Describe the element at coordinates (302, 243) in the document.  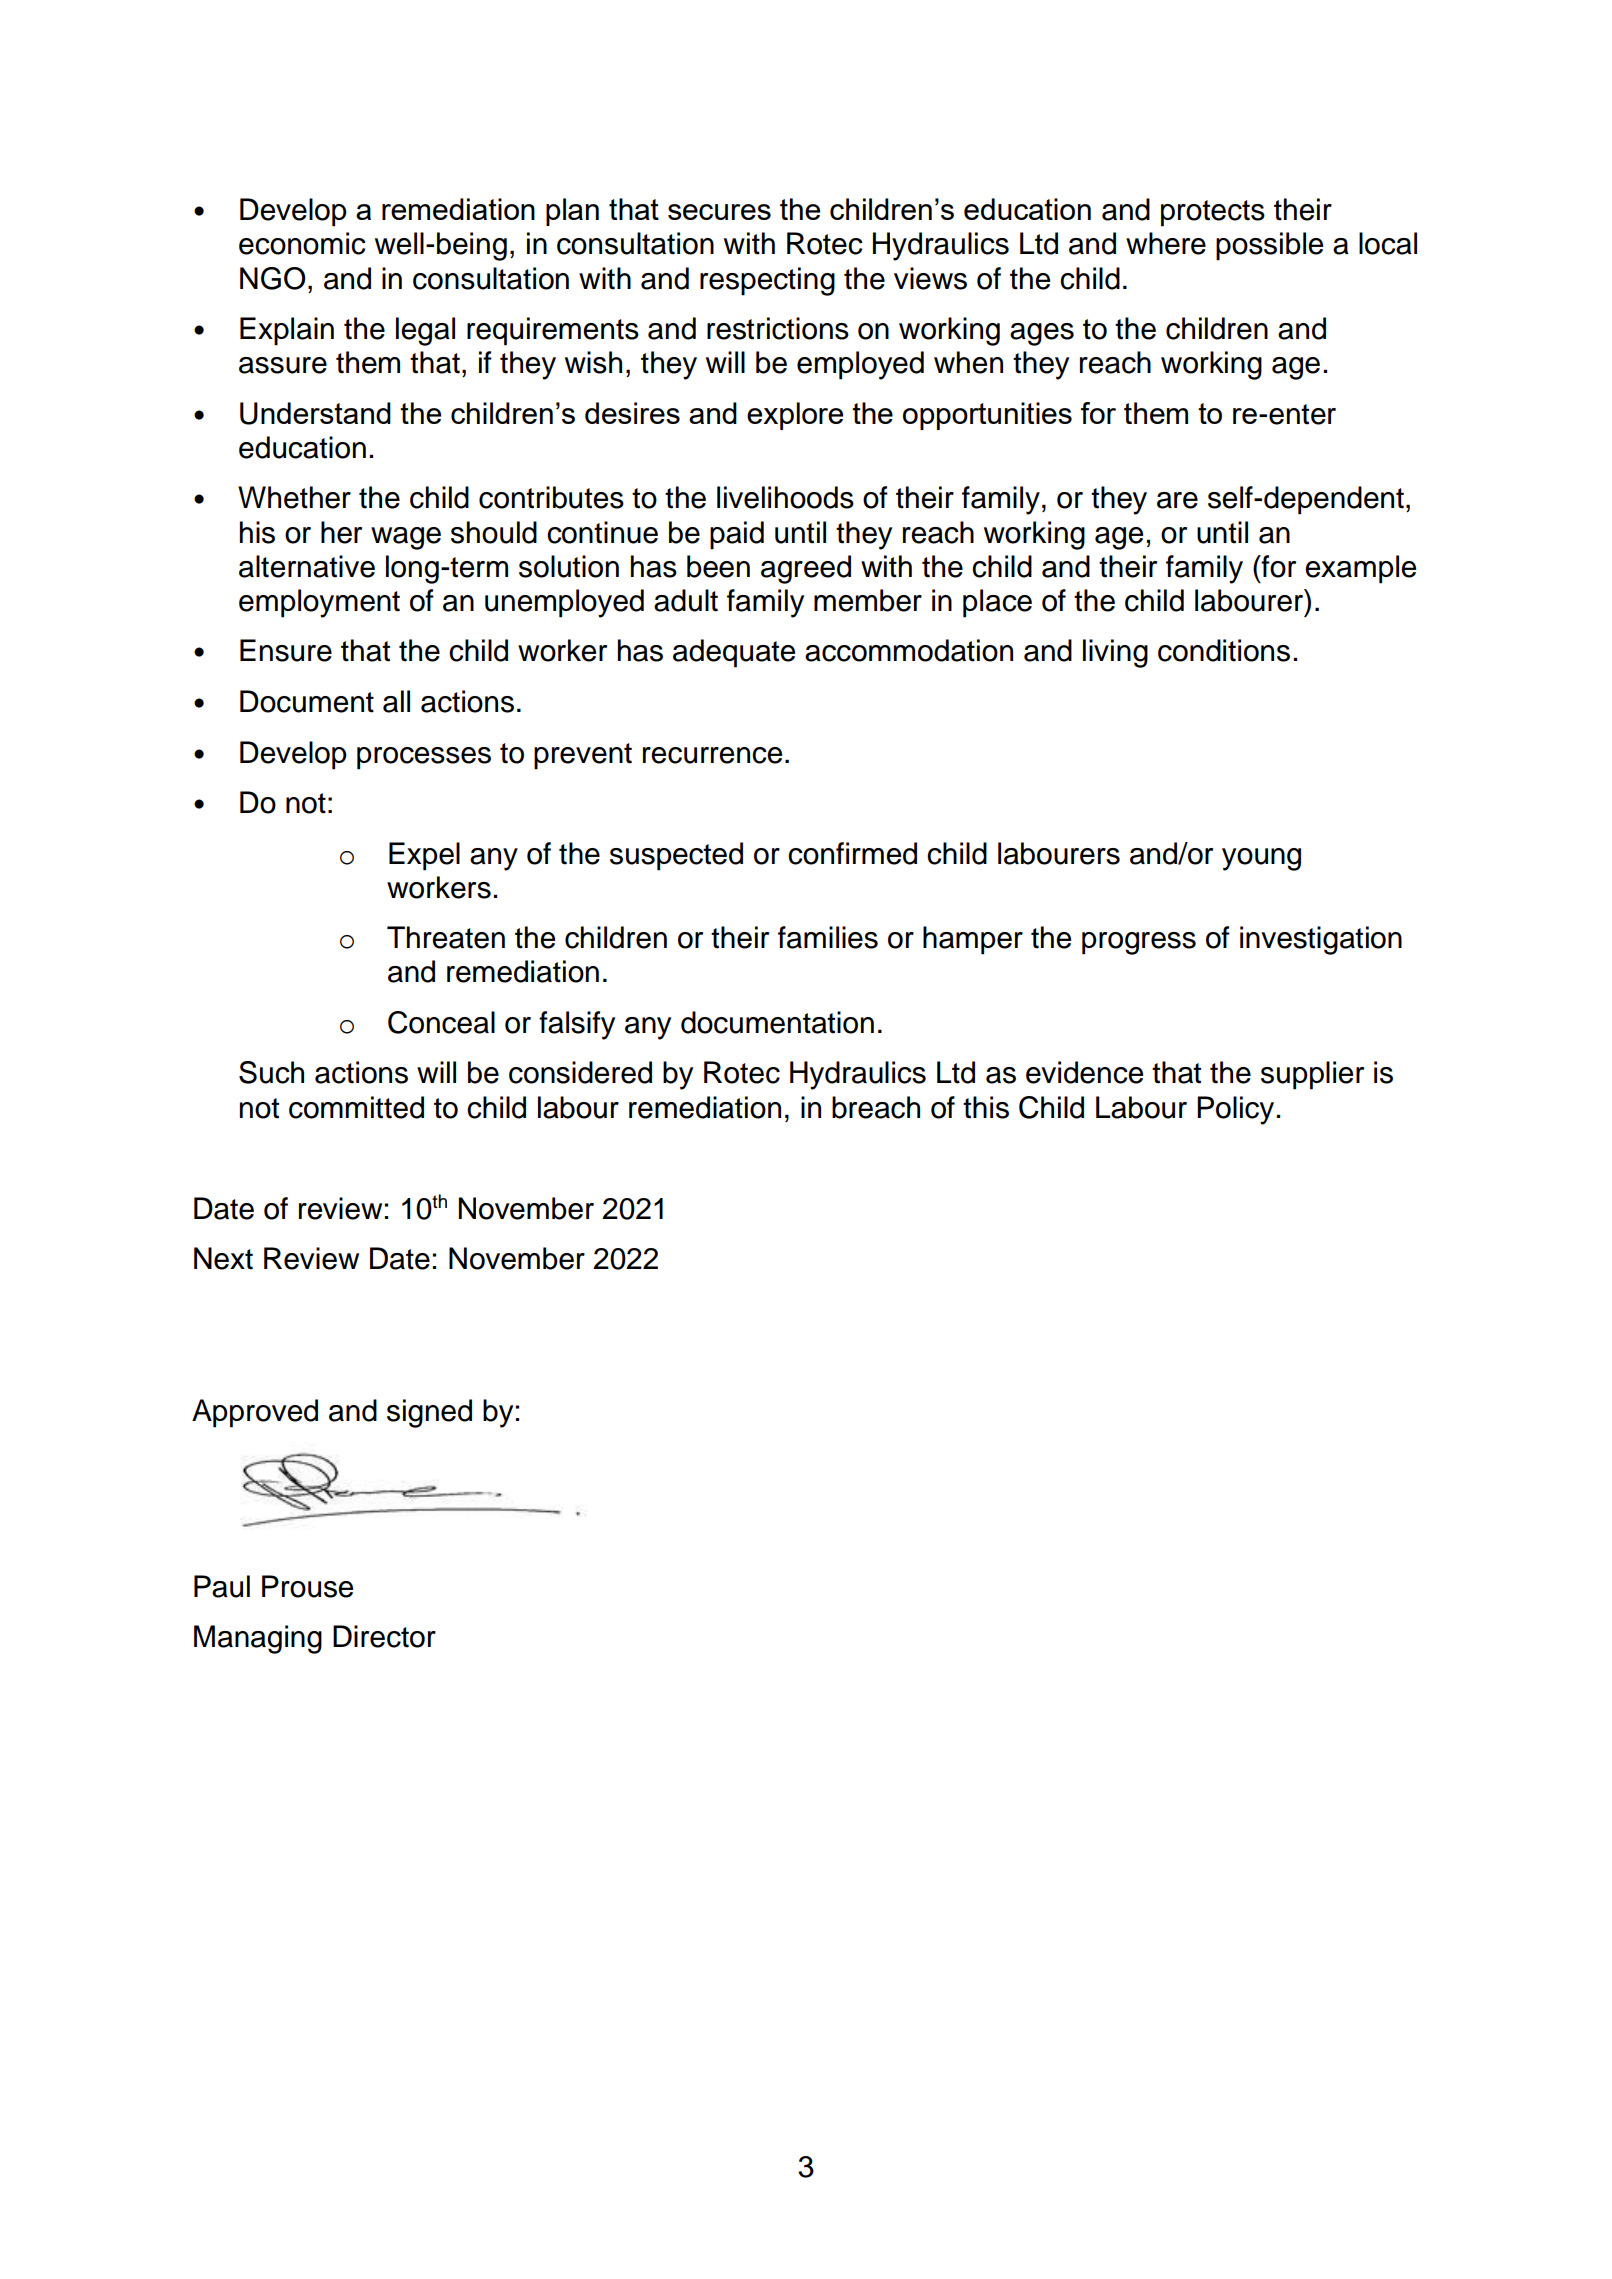
I see `economic` at that location.
